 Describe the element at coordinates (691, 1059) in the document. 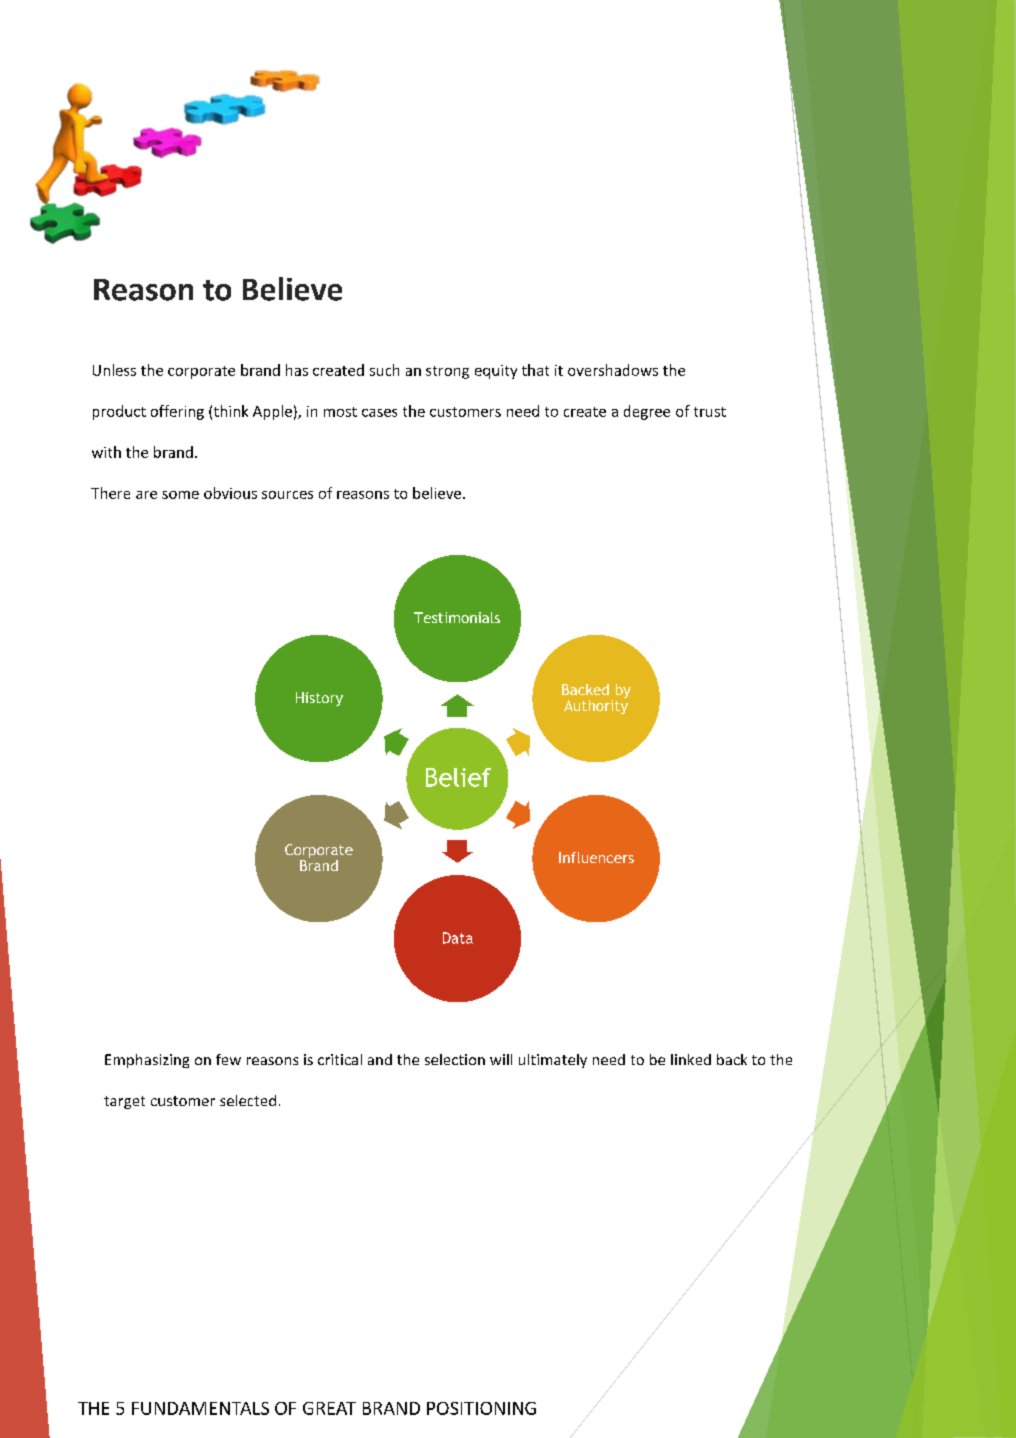

I see `linked` at that location.
